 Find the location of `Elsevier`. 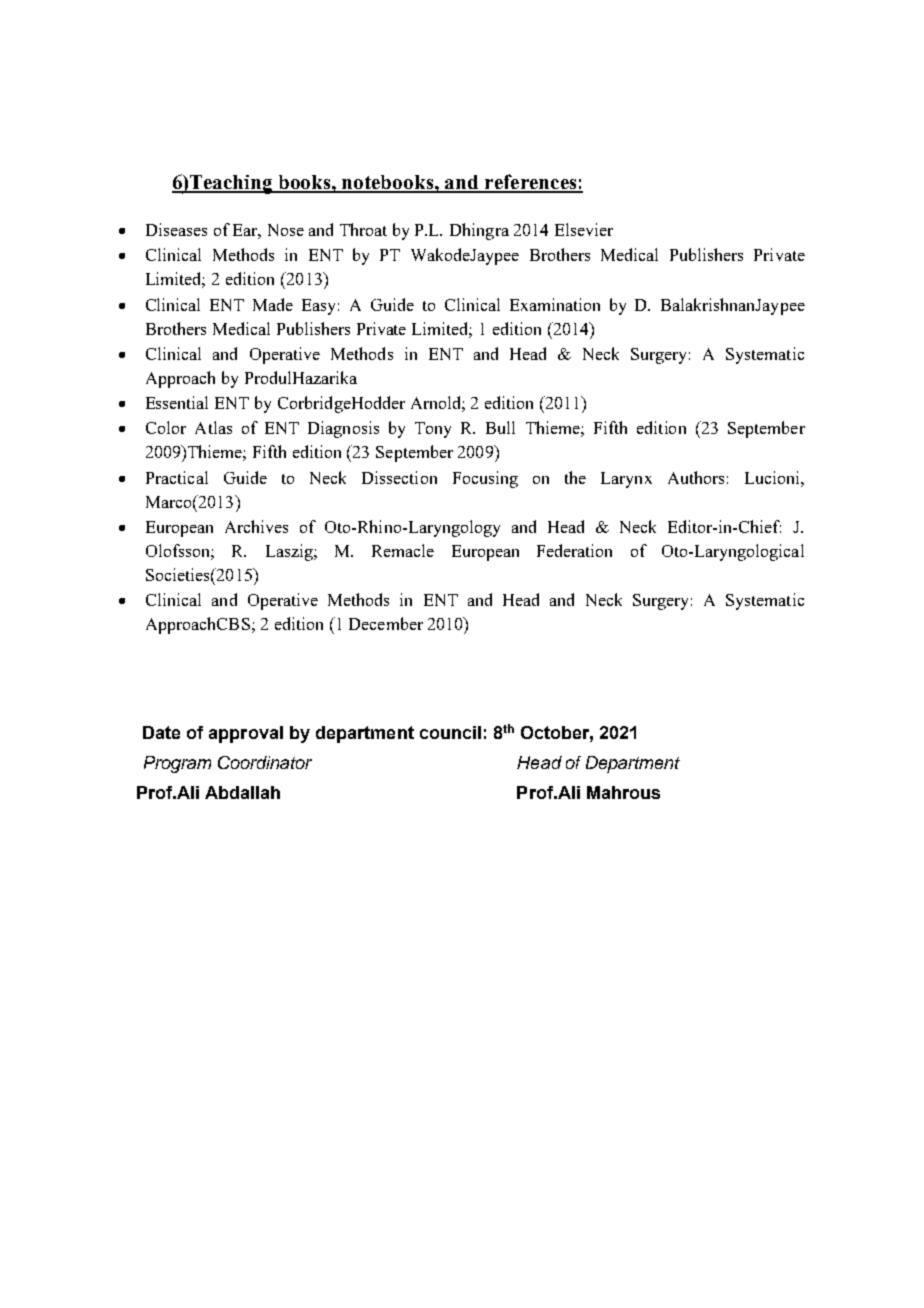

Elsevier is located at coordinates (584, 229).
